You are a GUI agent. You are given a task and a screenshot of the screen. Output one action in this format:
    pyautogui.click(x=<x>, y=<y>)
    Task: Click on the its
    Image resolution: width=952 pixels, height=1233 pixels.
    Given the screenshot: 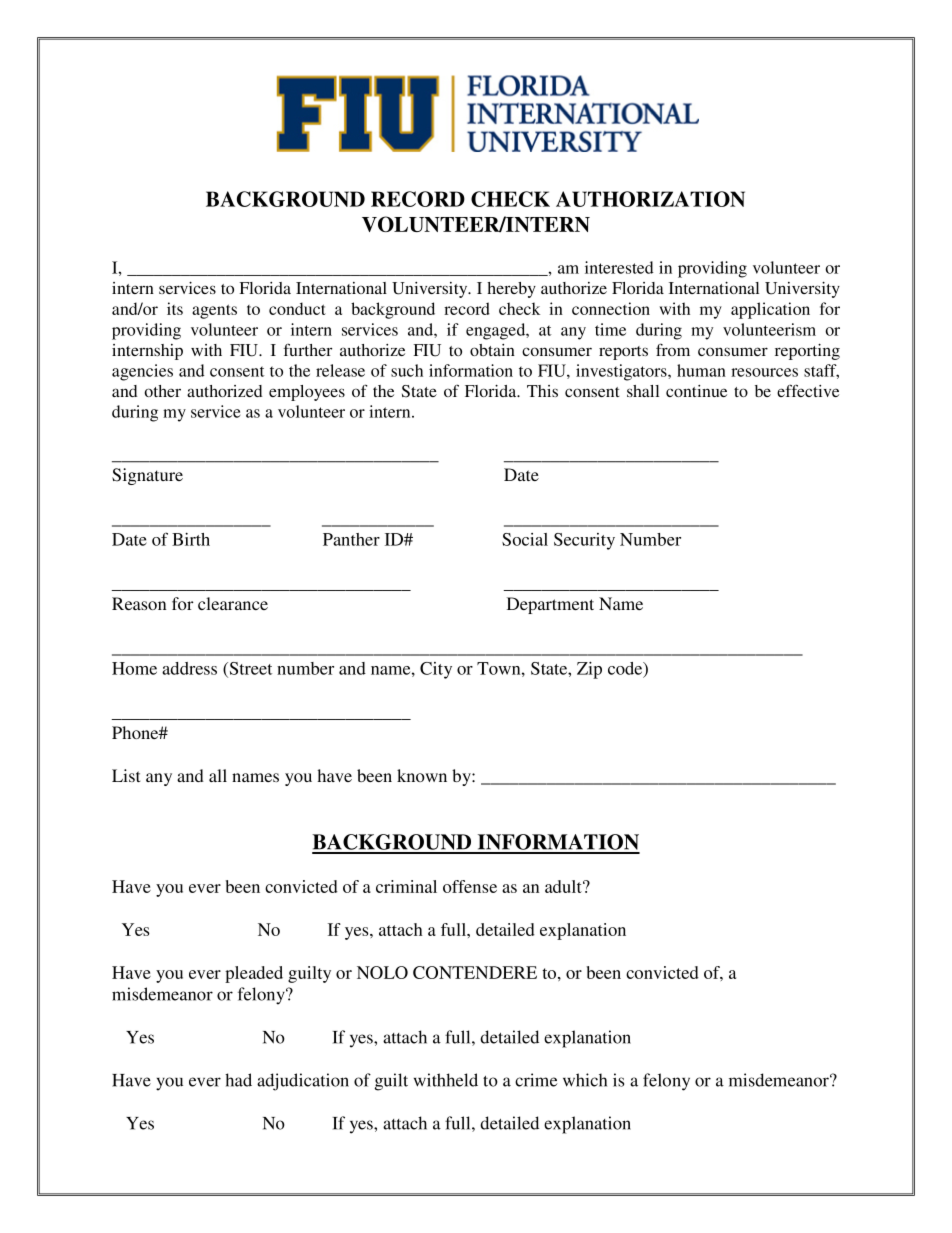 What is the action you would take?
    pyautogui.click(x=175, y=308)
